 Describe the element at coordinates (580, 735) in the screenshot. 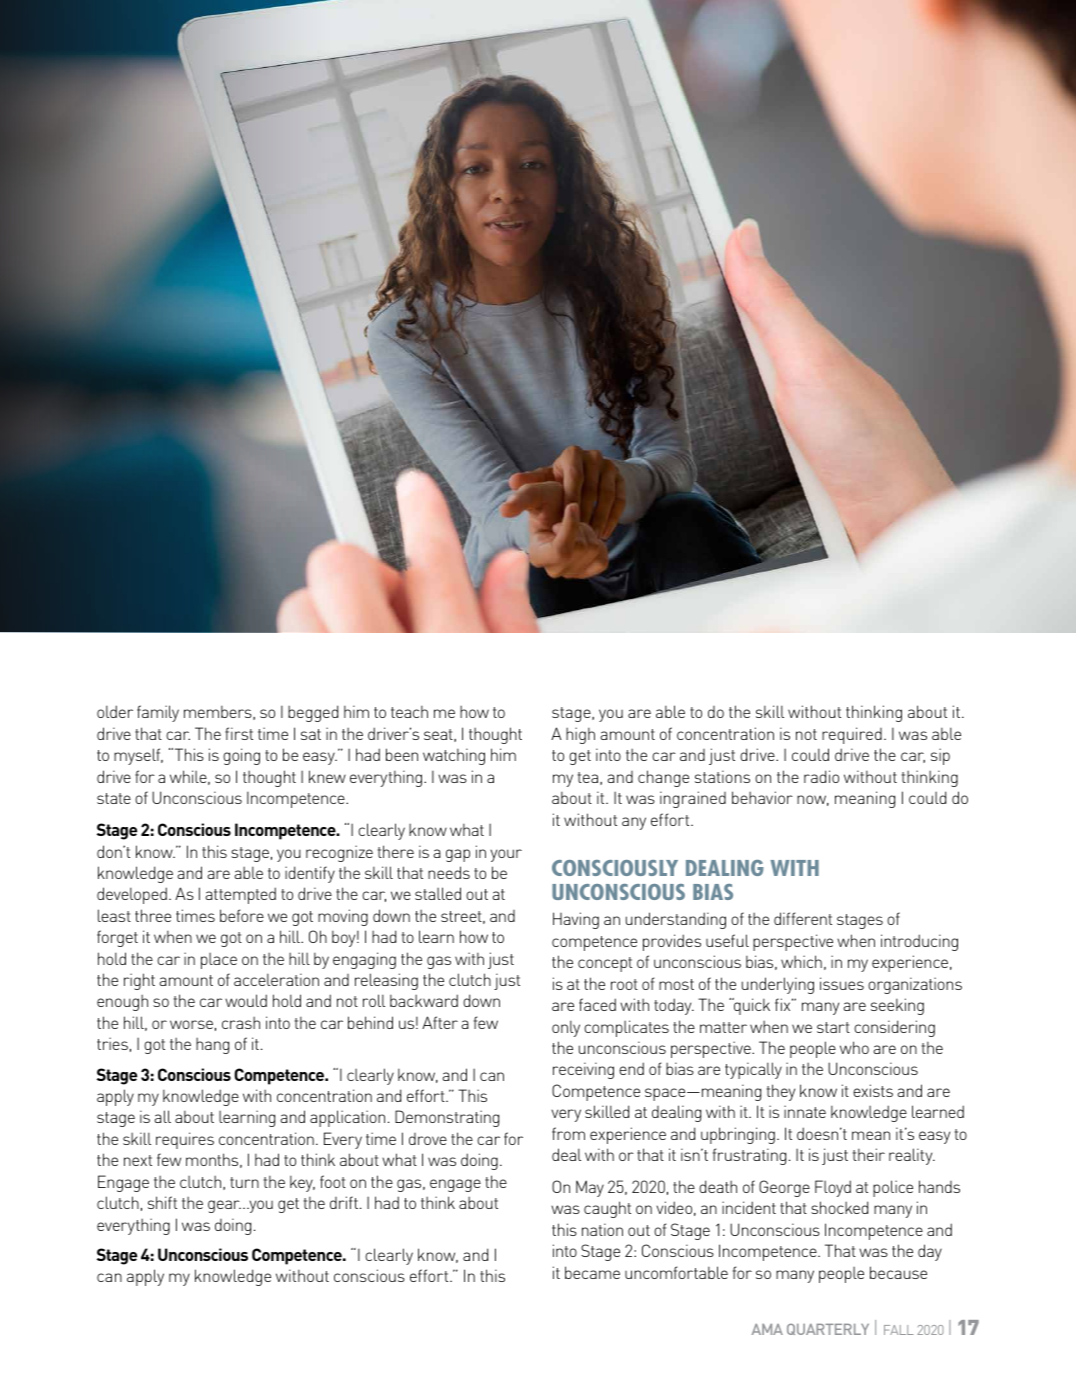

I see `high` at that location.
